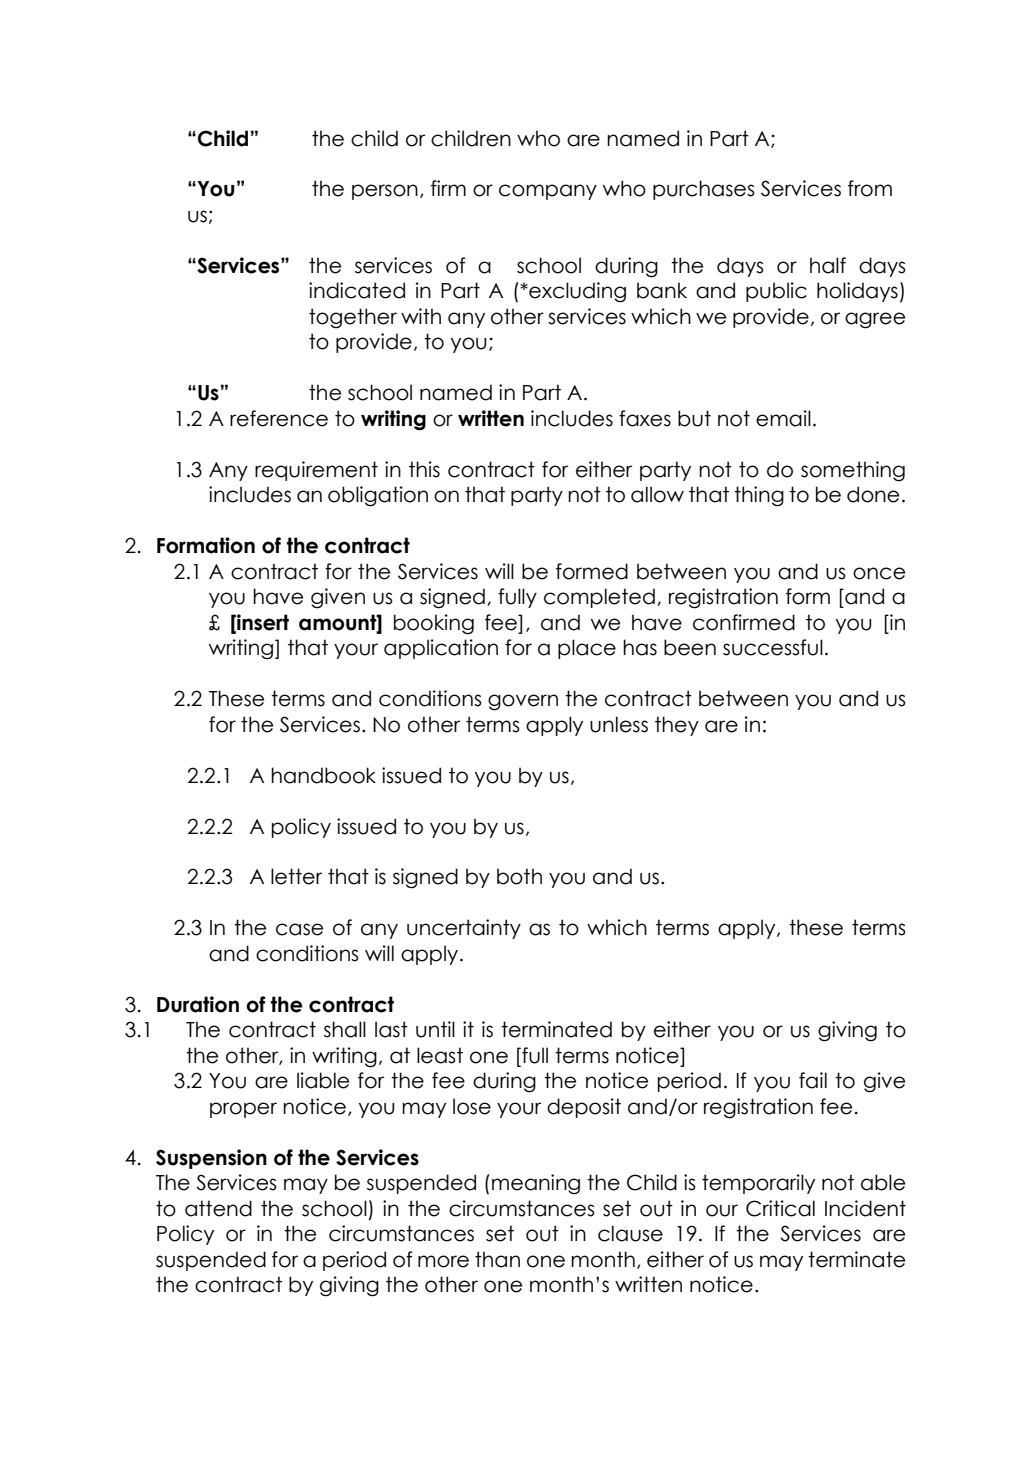 This screenshot has width=1031, height=1458. What do you see at coordinates (323, 775) in the screenshot?
I see `handbook` at bounding box center [323, 775].
